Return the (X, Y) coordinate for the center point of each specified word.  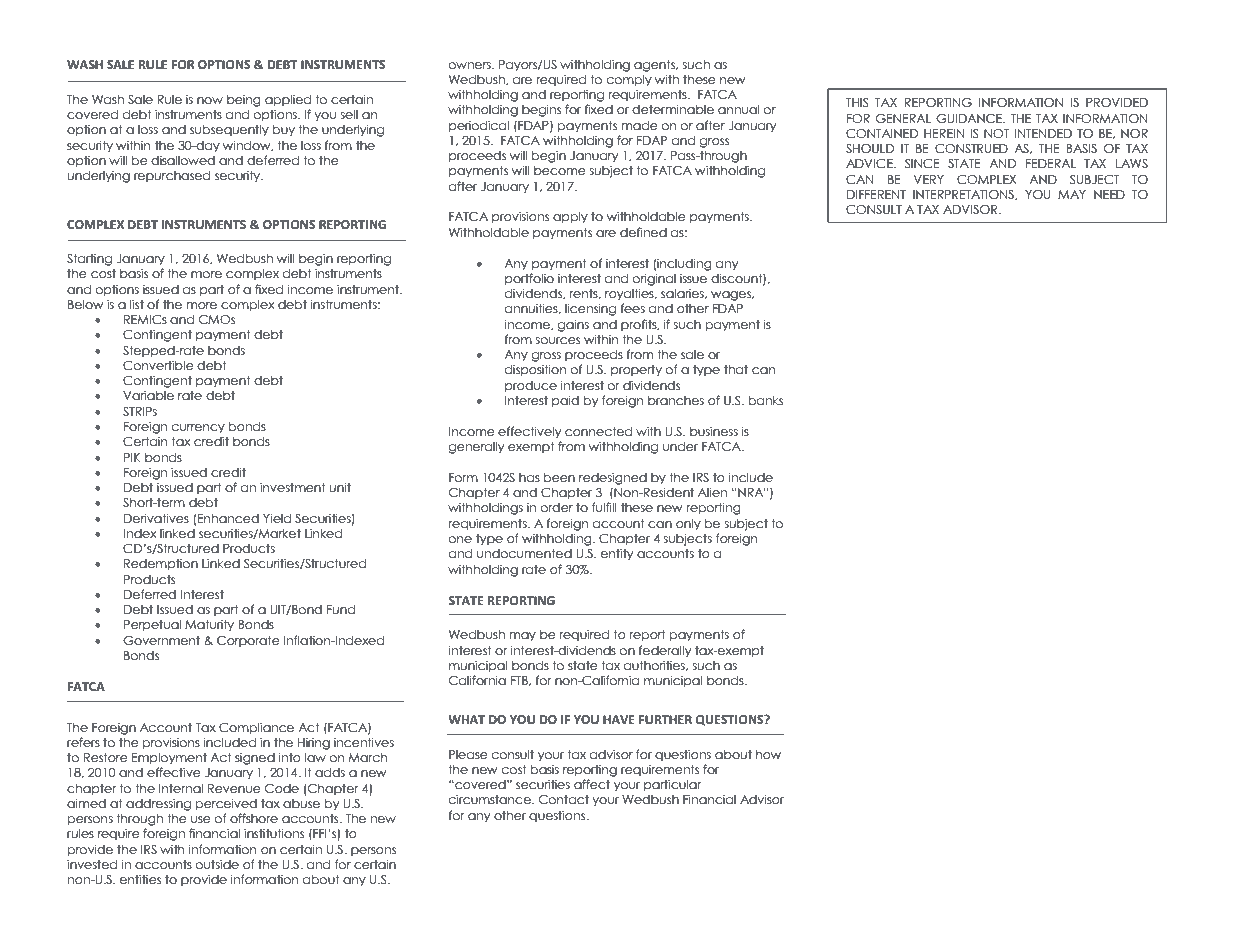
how (768, 754)
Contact (564, 800)
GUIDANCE (970, 119)
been (559, 478)
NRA (751, 492)
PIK (132, 457)
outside (217, 864)
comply (629, 81)
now (210, 100)
